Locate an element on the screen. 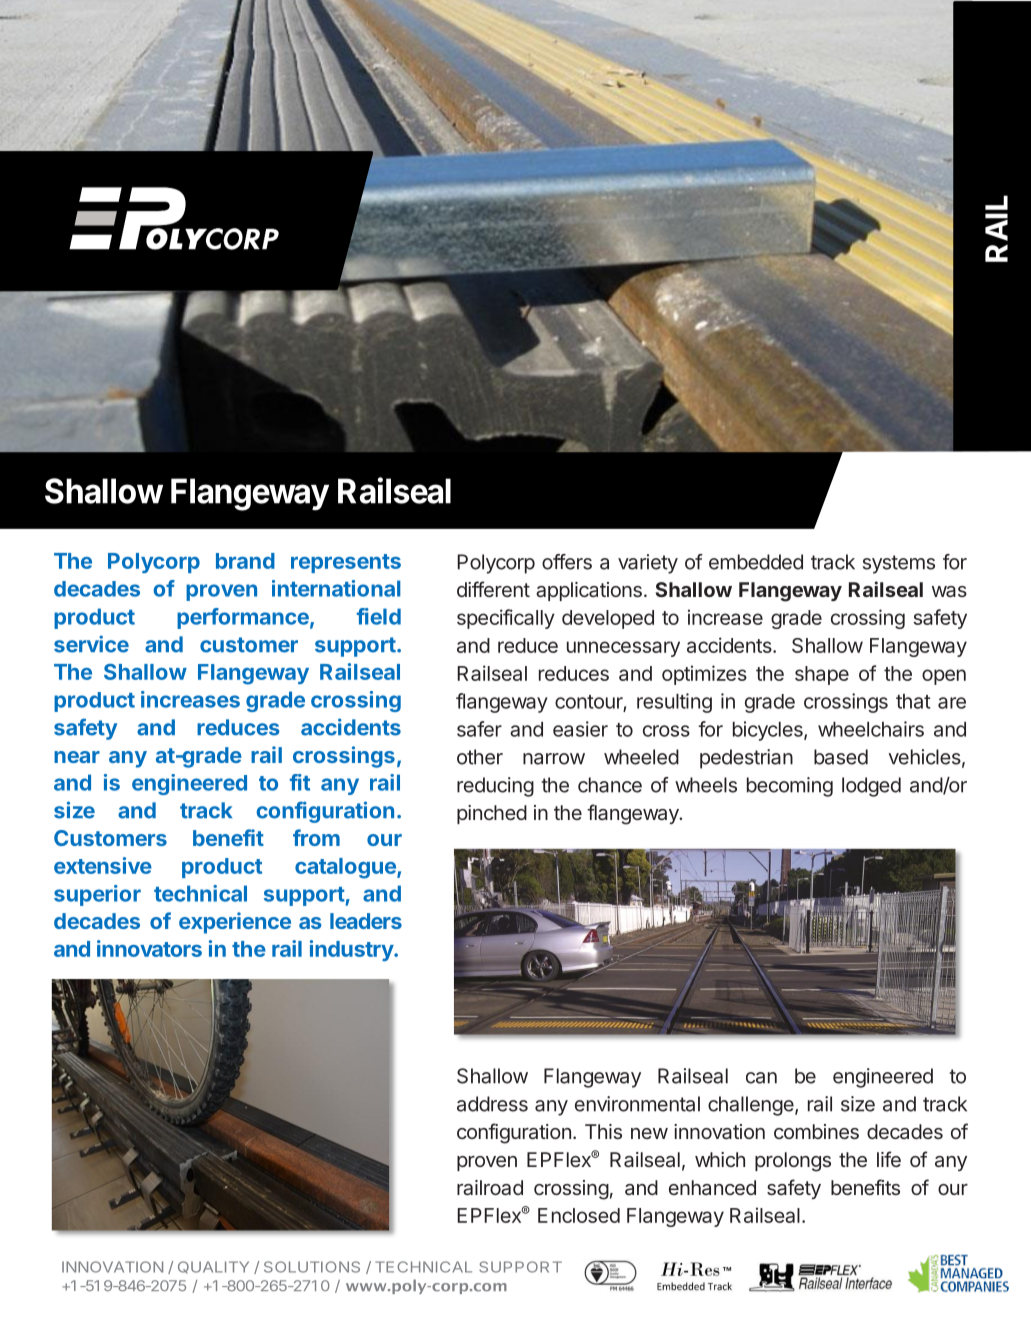  lodged is located at coordinates (871, 787).
